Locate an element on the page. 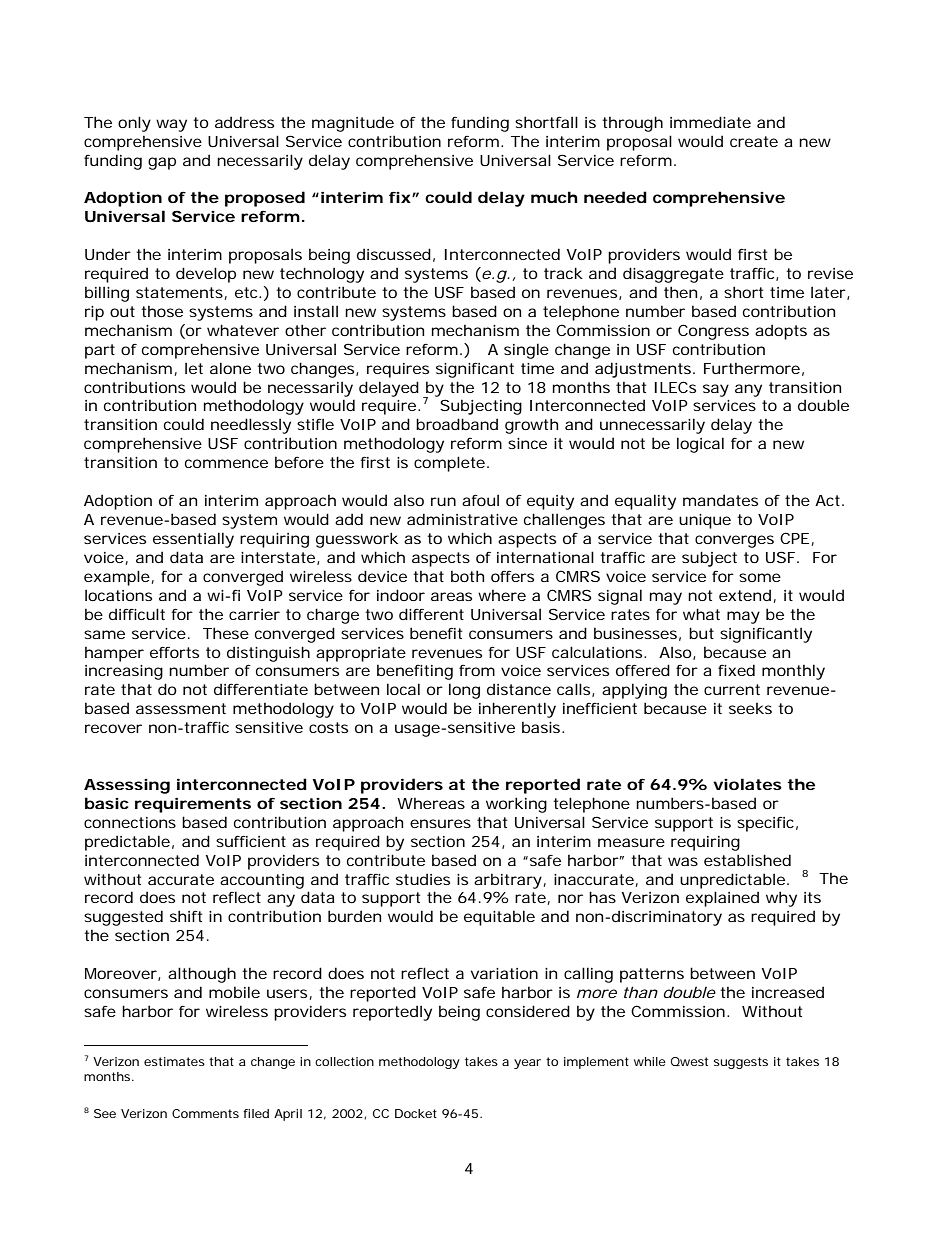  estimates is located at coordinates (174, 1061).
